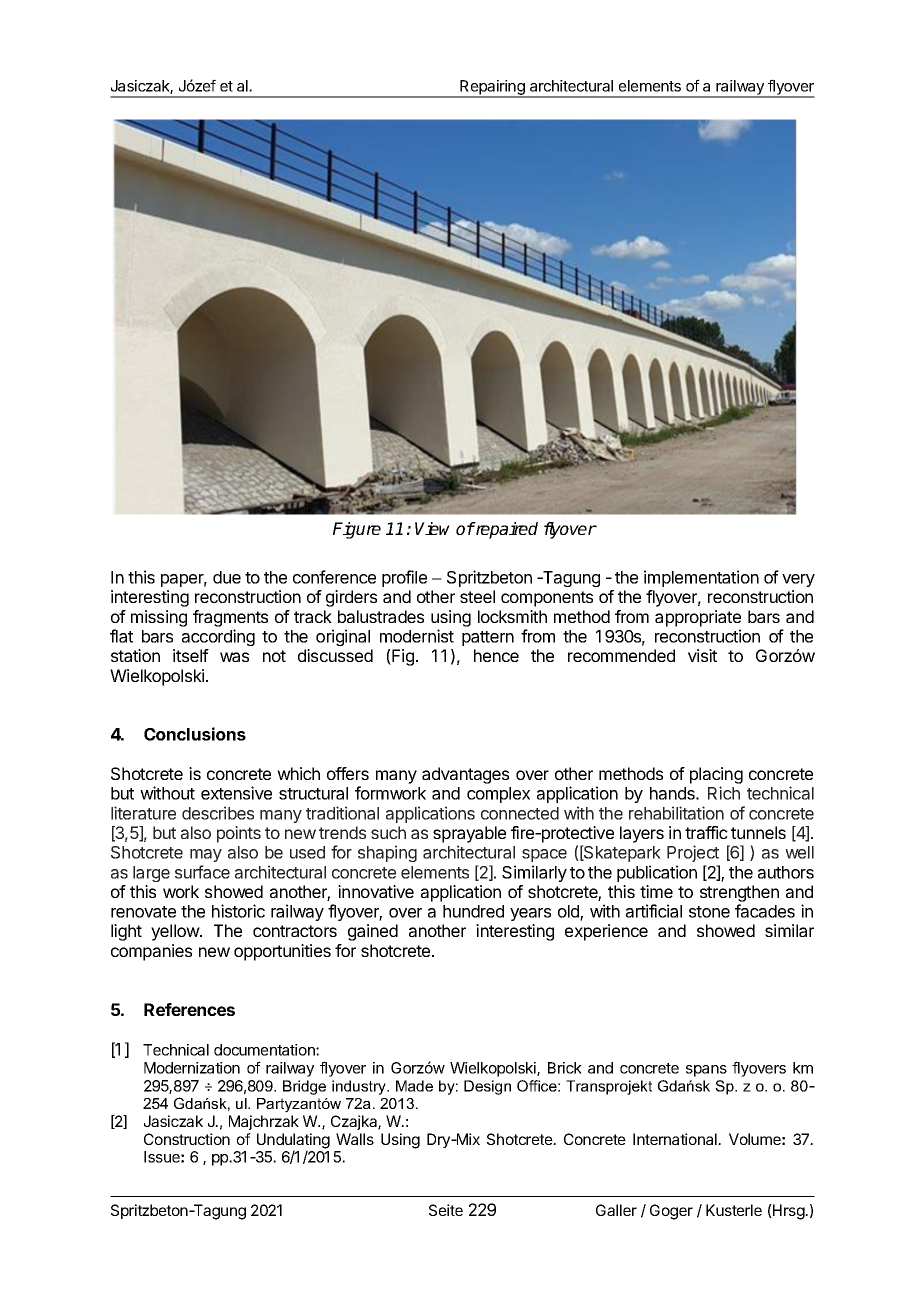 This document has width=924, height=1308. Describe the element at coordinates (701, 578) in the document. I see `implementation` at that location.
